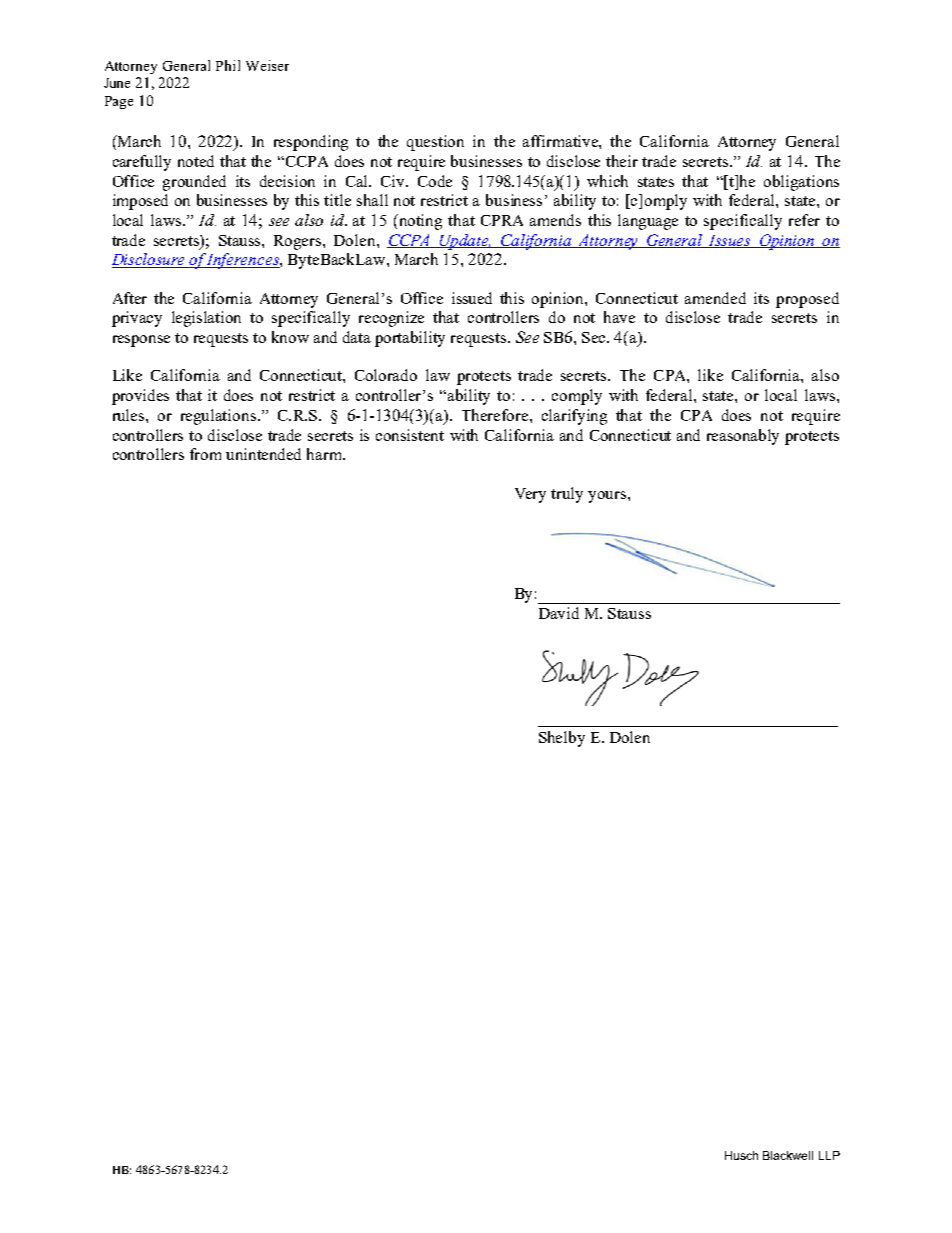 The image size is (952, 1233). I want to click on yours, so click(608, 497).
